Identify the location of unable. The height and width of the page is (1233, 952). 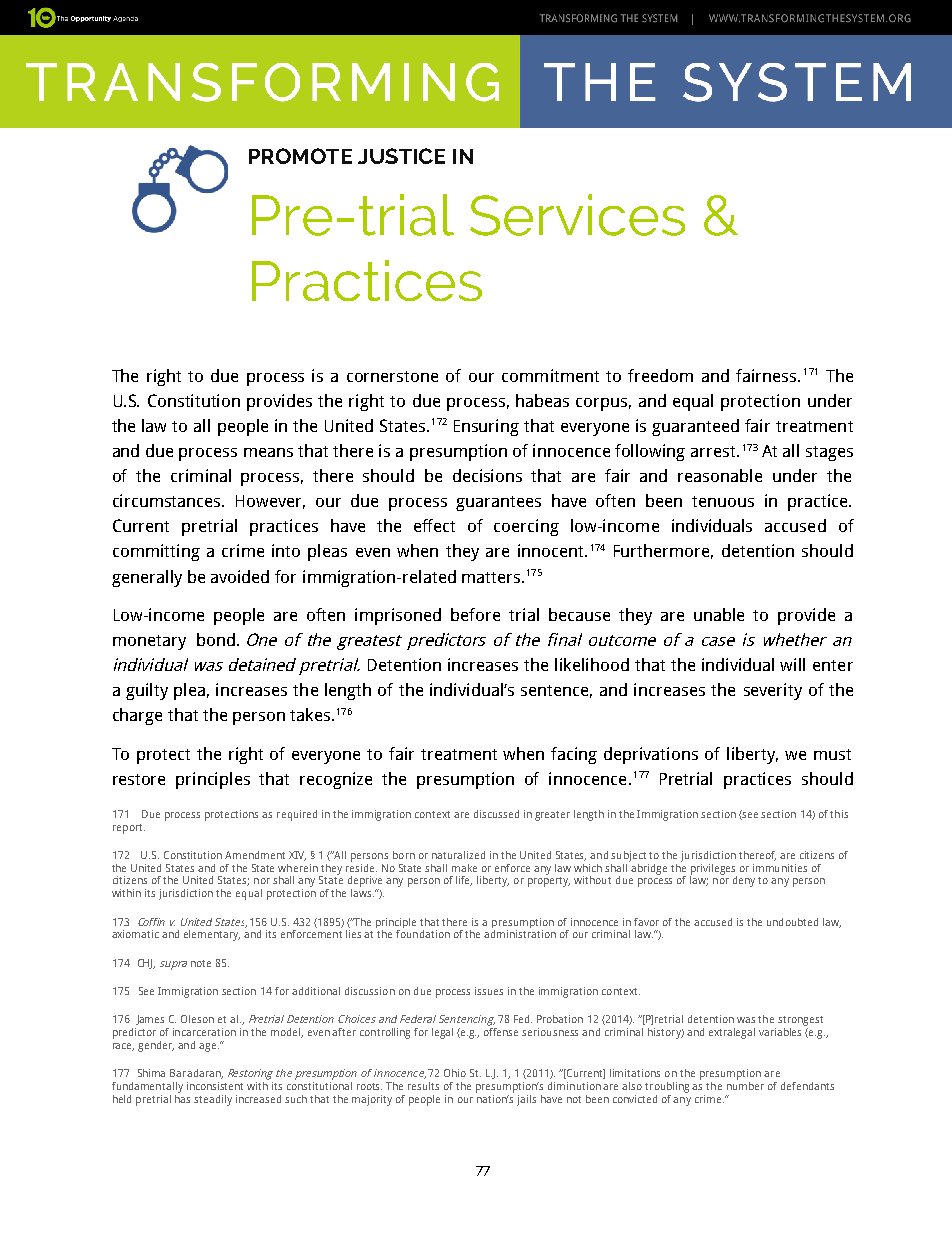
(719, 614).
